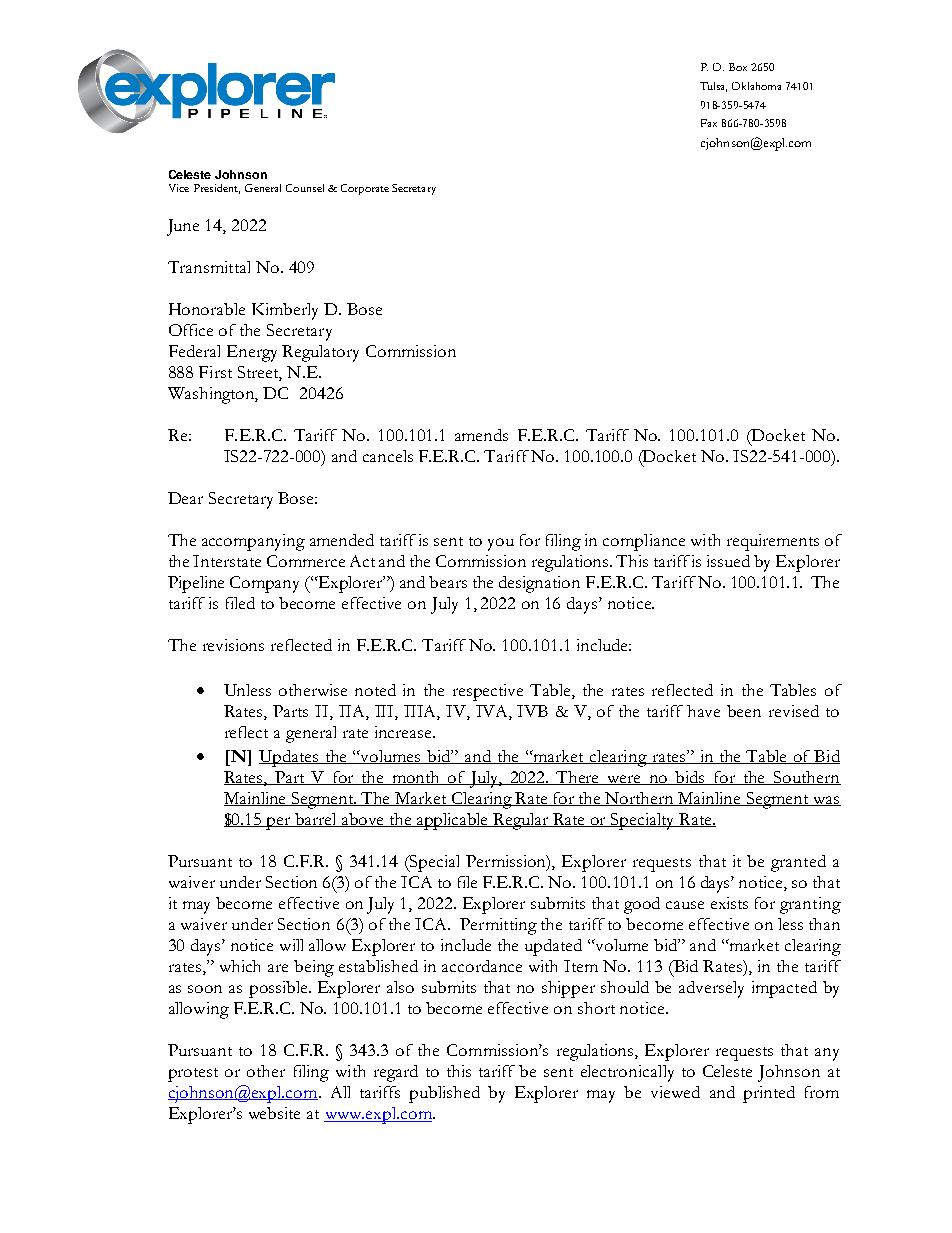  I want to click on designation, so click(539, 584).
